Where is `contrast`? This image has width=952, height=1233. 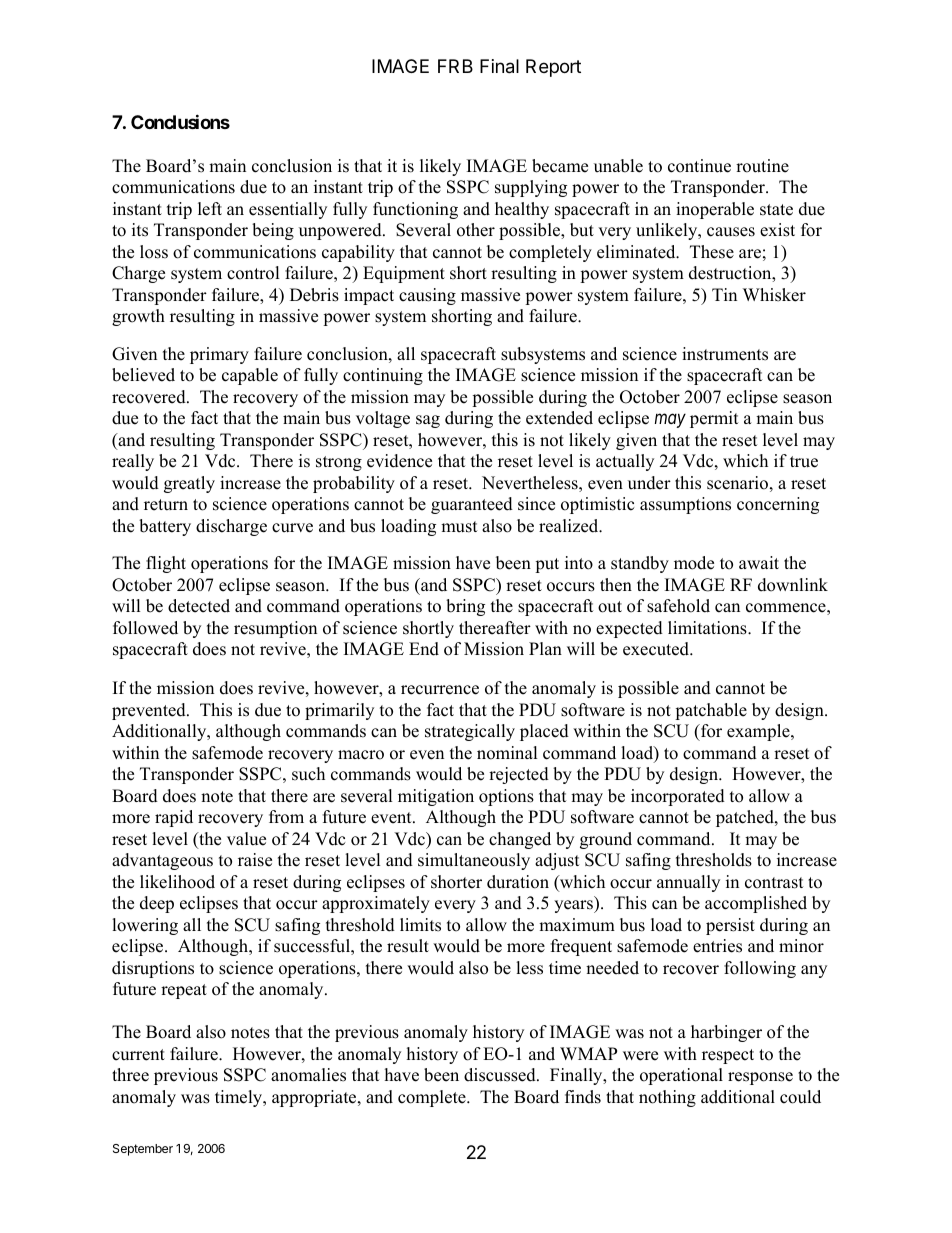
contrast is located at coordinates (774, 883).
